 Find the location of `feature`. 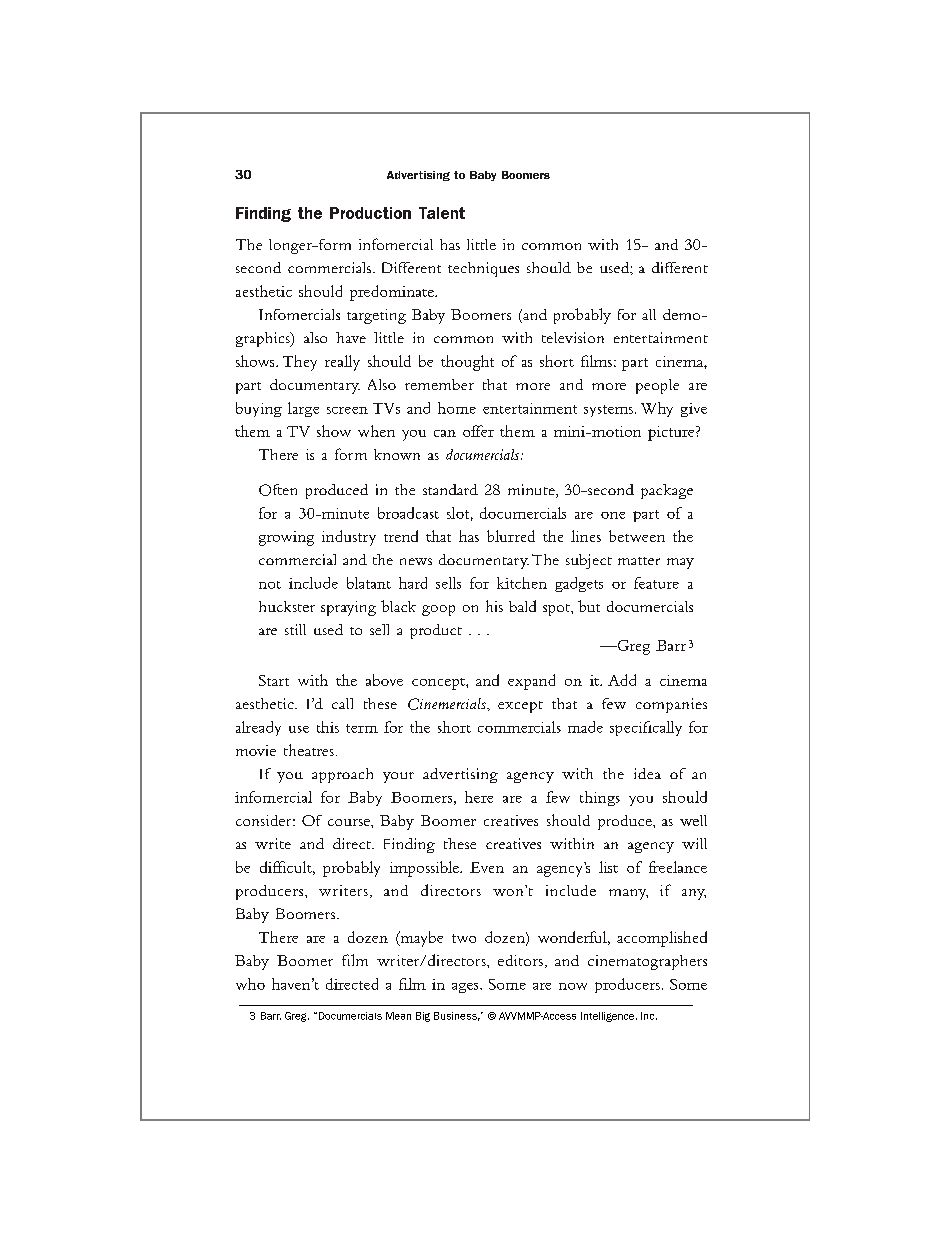

feature is located at coordinates (656, 583).
